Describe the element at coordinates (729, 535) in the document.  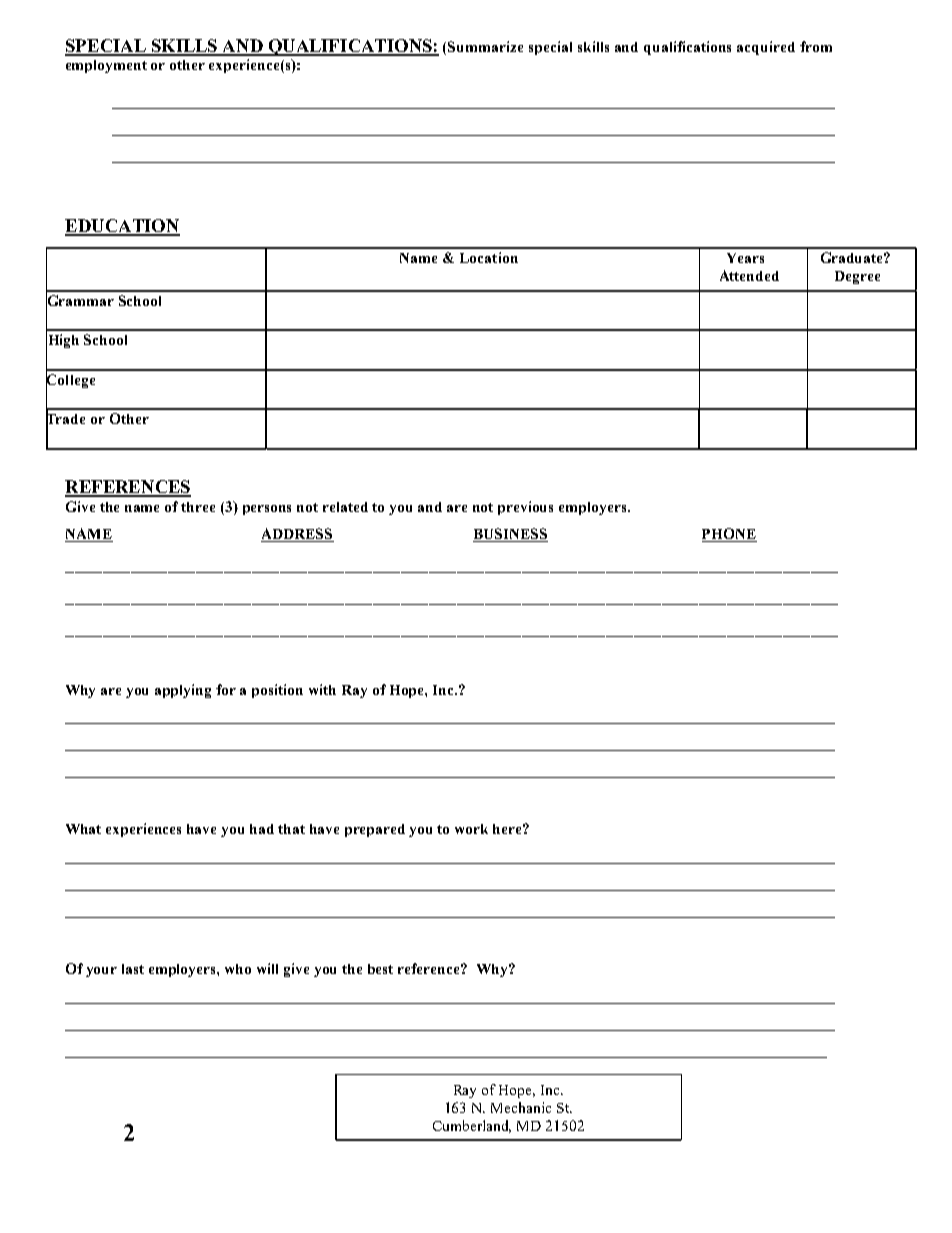
I see `PHONE` at that location.
